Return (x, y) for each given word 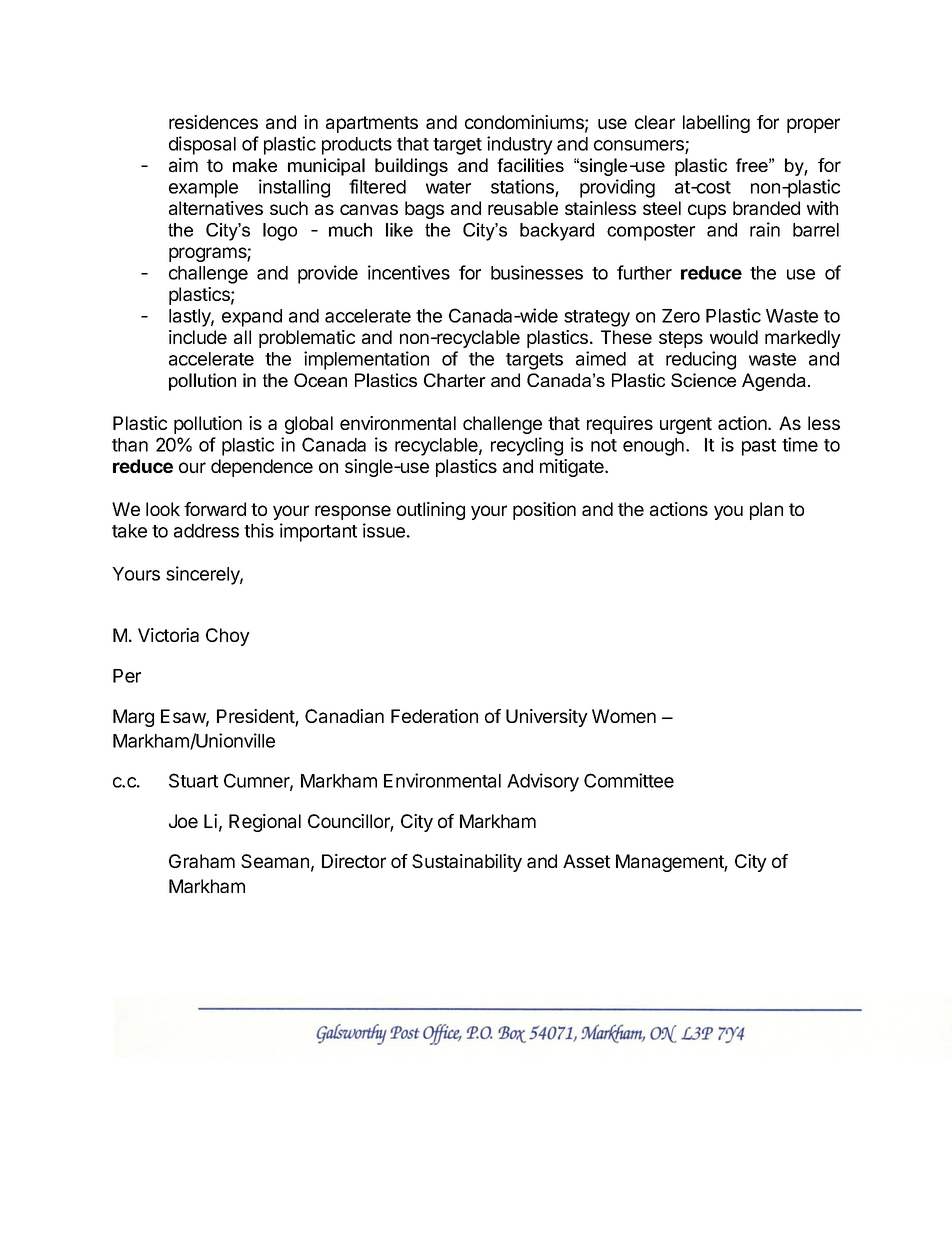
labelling (716, 124)
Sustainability (467, 863)
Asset (586, 861)
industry (520, 145)
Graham (202, 861)
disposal (202, 145)
